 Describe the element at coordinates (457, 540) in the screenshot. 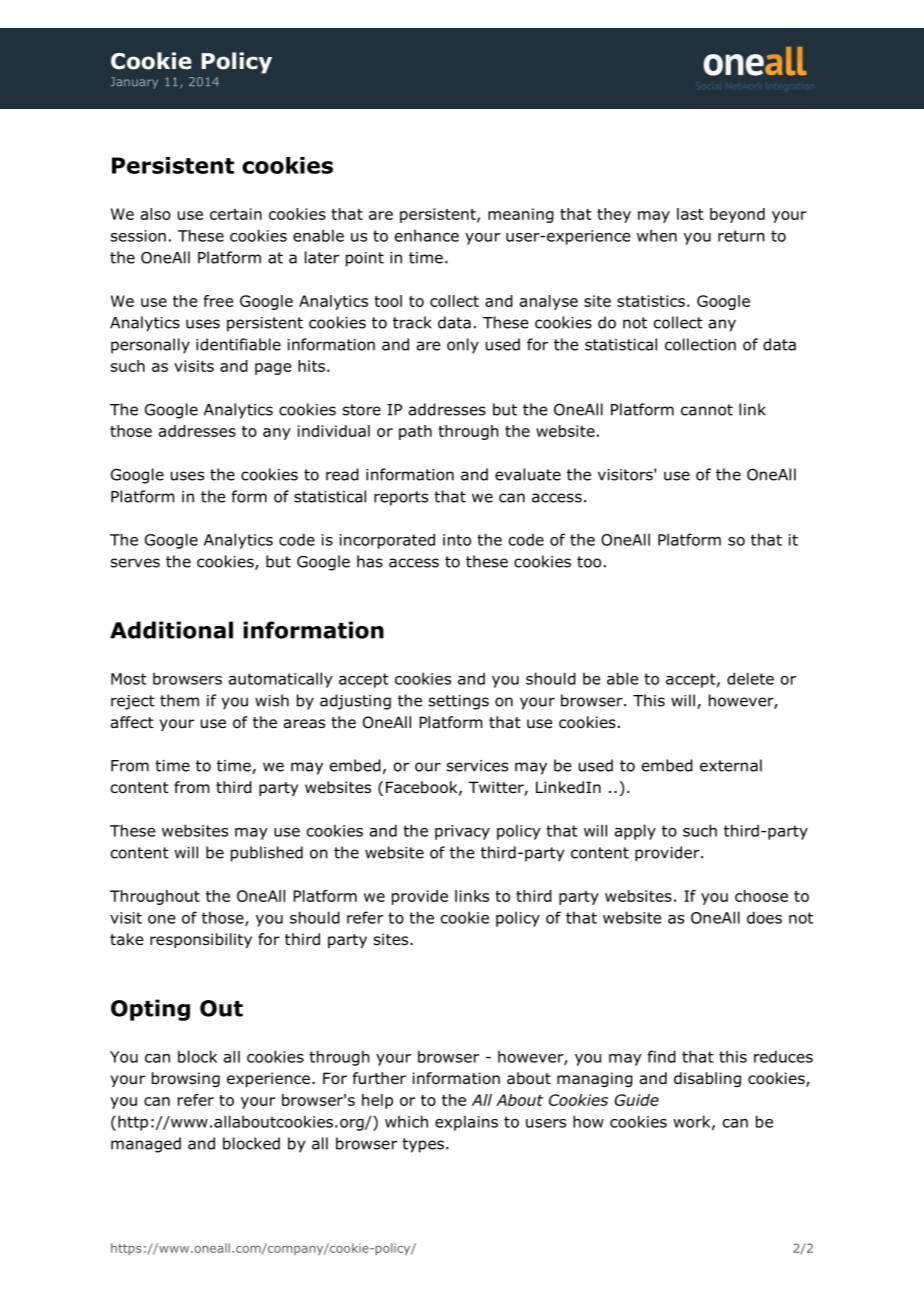

I see `into` at that location.
